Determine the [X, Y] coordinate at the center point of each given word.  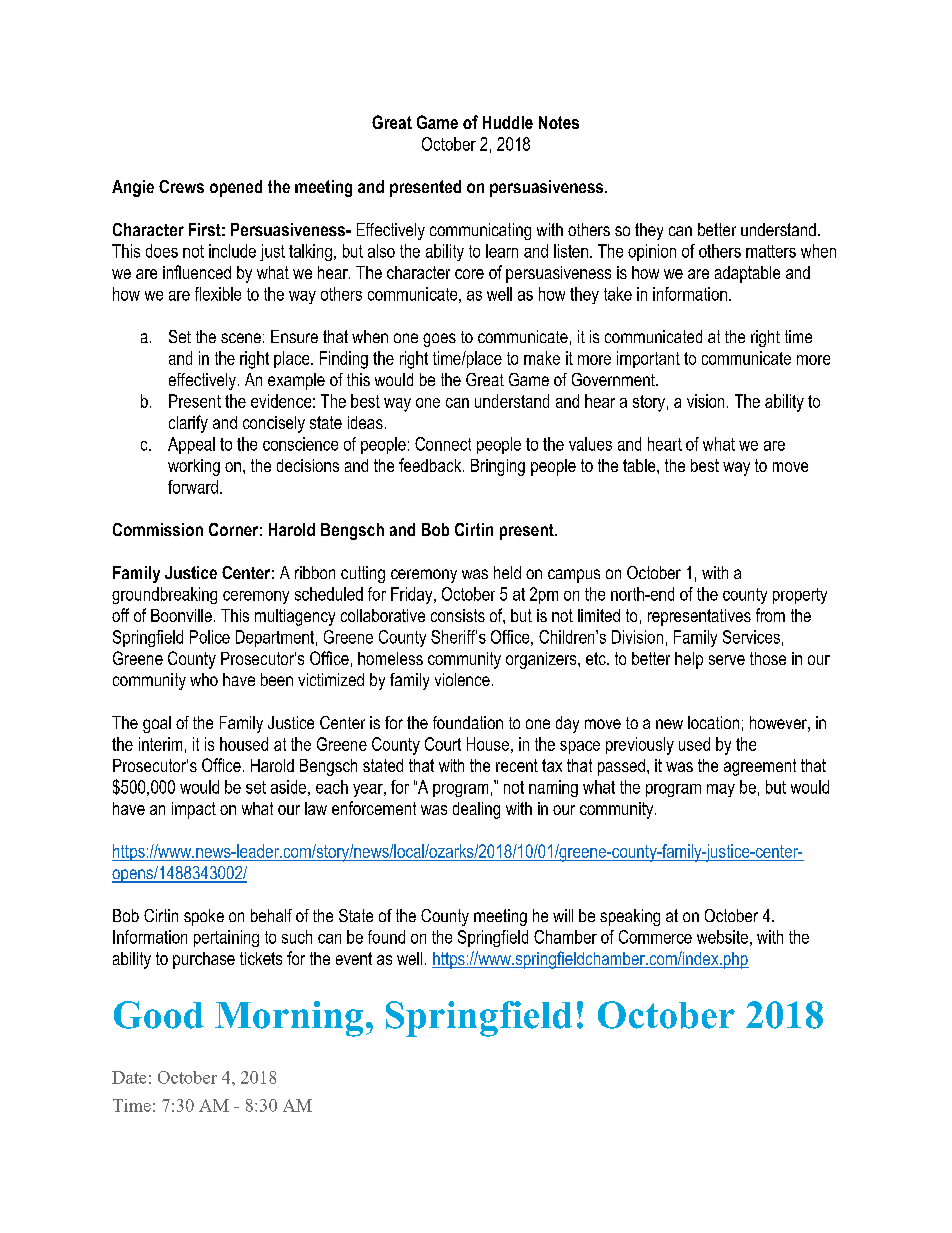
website [722, 937]
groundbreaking [164, 595]
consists [458, 615]
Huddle [508, 122]
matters [771, 251]
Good [159, 1015]
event [354, 958]
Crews [181, 186]
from [770, 615]
